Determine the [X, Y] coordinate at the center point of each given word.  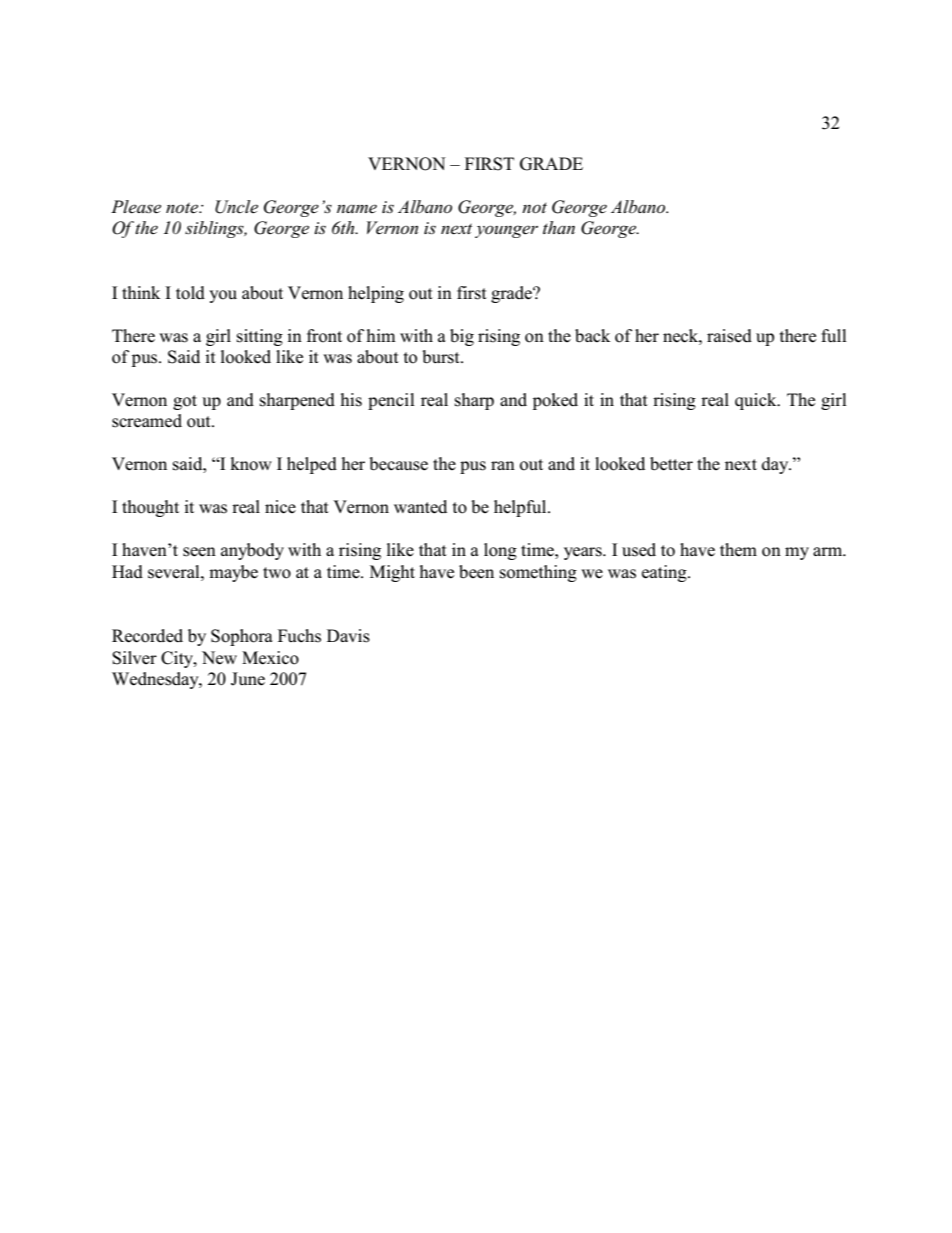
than [559, 227]
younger [506, 231]
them [738, 550]
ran [503, 465]
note [183, 208]
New [219, 658]
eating [665, 573]
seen [199, 552]
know [251, 464]
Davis [348, 636]
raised [729, 336]
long [500, 551]
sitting [260, 337]
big [462, 337]
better [671, 464]
